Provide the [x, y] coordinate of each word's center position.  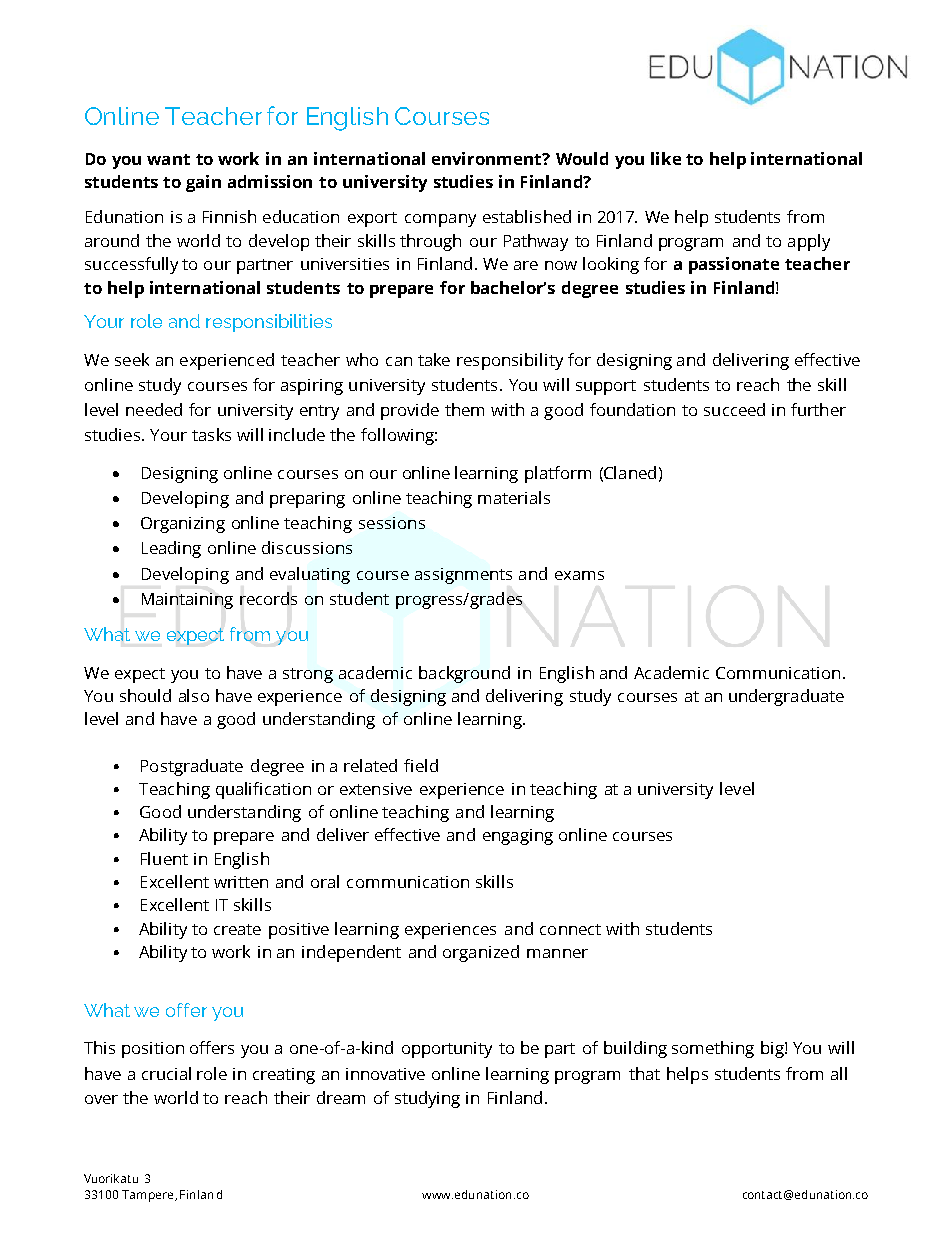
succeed [734, 409]
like [666, 158]
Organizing [183, 525]
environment [487, 158]
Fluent [164, 858]
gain [203, 183]
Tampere [149, 1196]
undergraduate [786, 697]
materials [514, 497]
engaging [518, 837]
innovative [385, 1074]
